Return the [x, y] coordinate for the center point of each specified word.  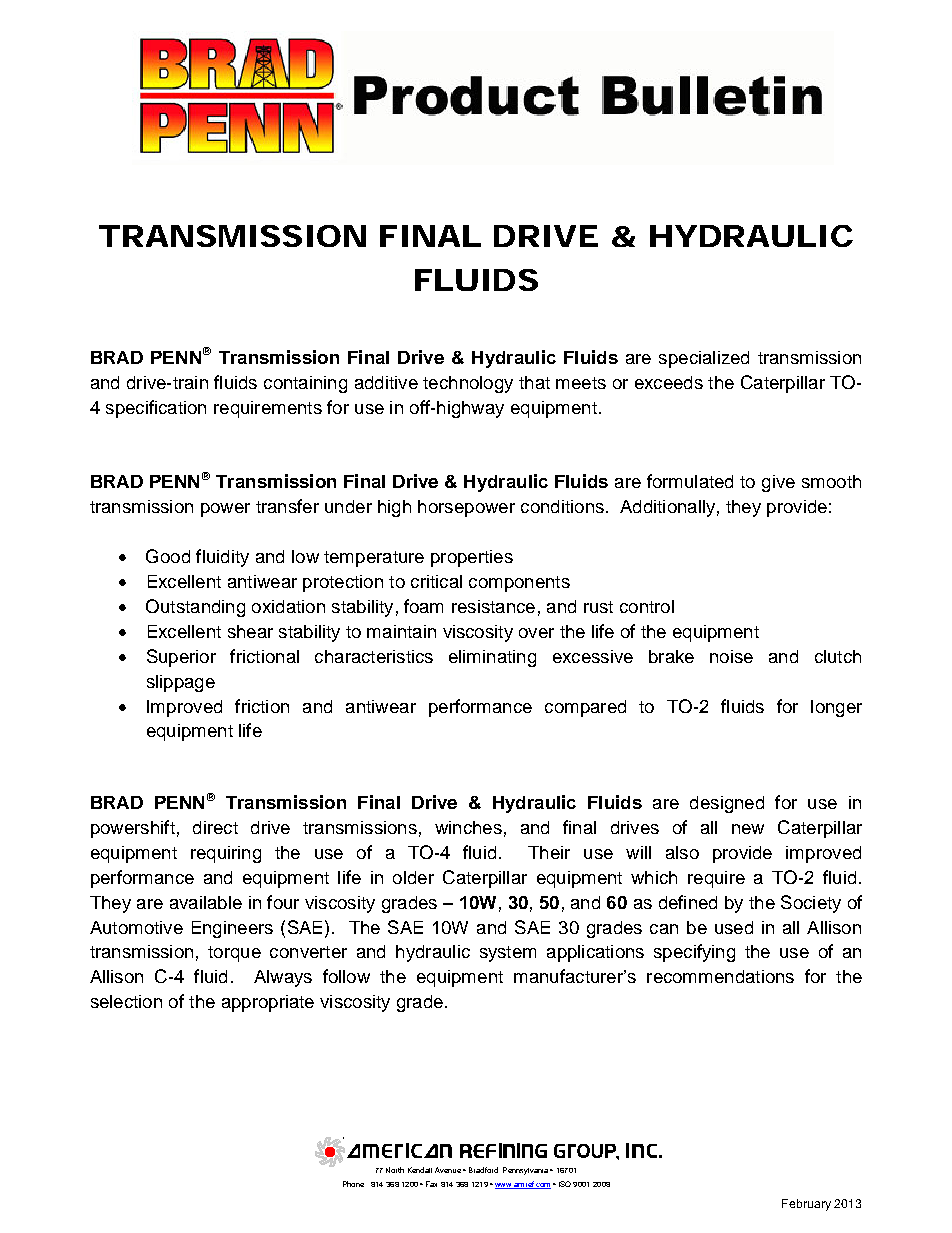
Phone [353, 1184]
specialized [704, 359]
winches [468, 827]
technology [468, 384]
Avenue [448, 1170]
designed [727, 804]
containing [305, 384]
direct [215, 827]
